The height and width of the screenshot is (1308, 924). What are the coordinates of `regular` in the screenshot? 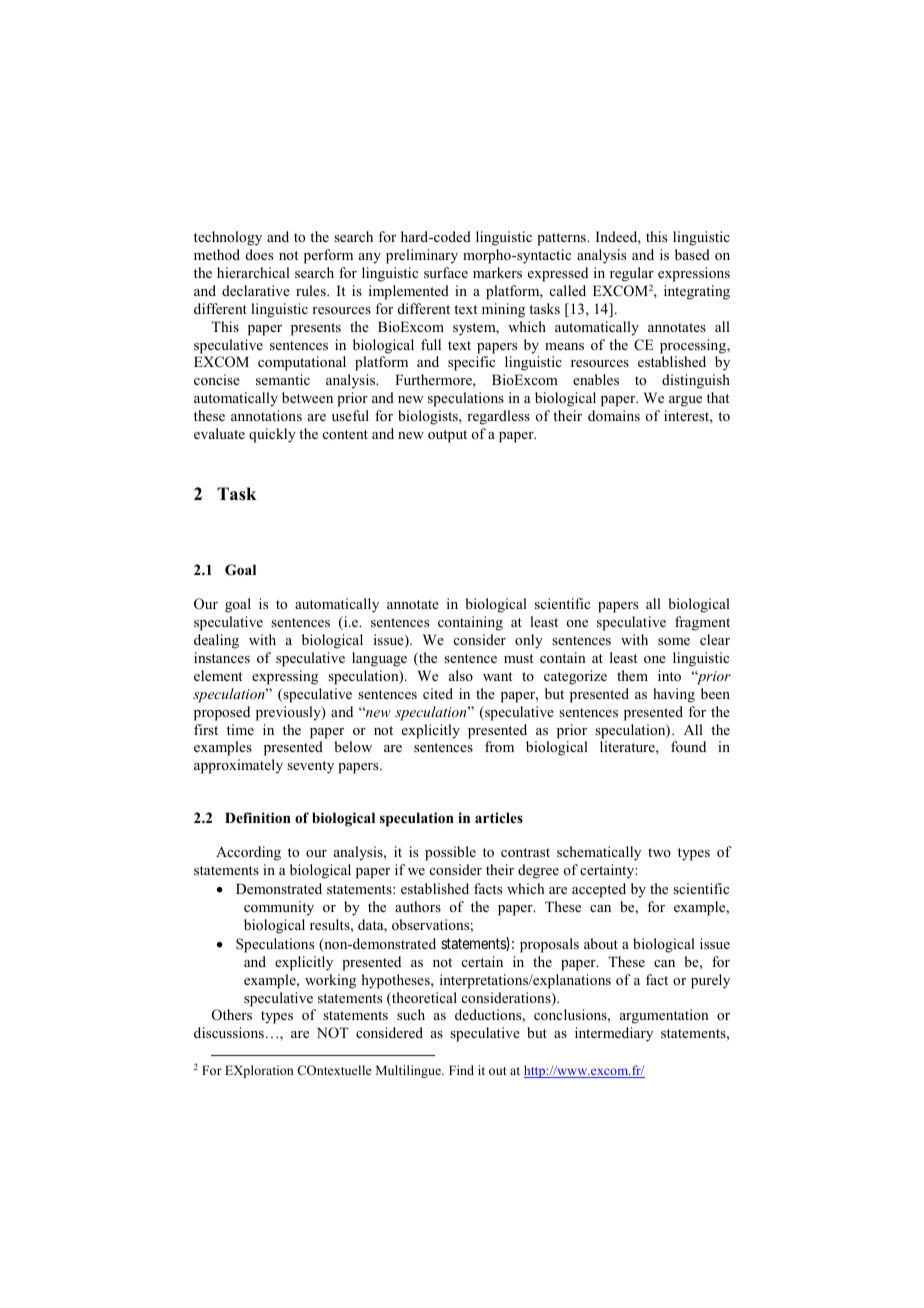 It's located at (632, 276).
